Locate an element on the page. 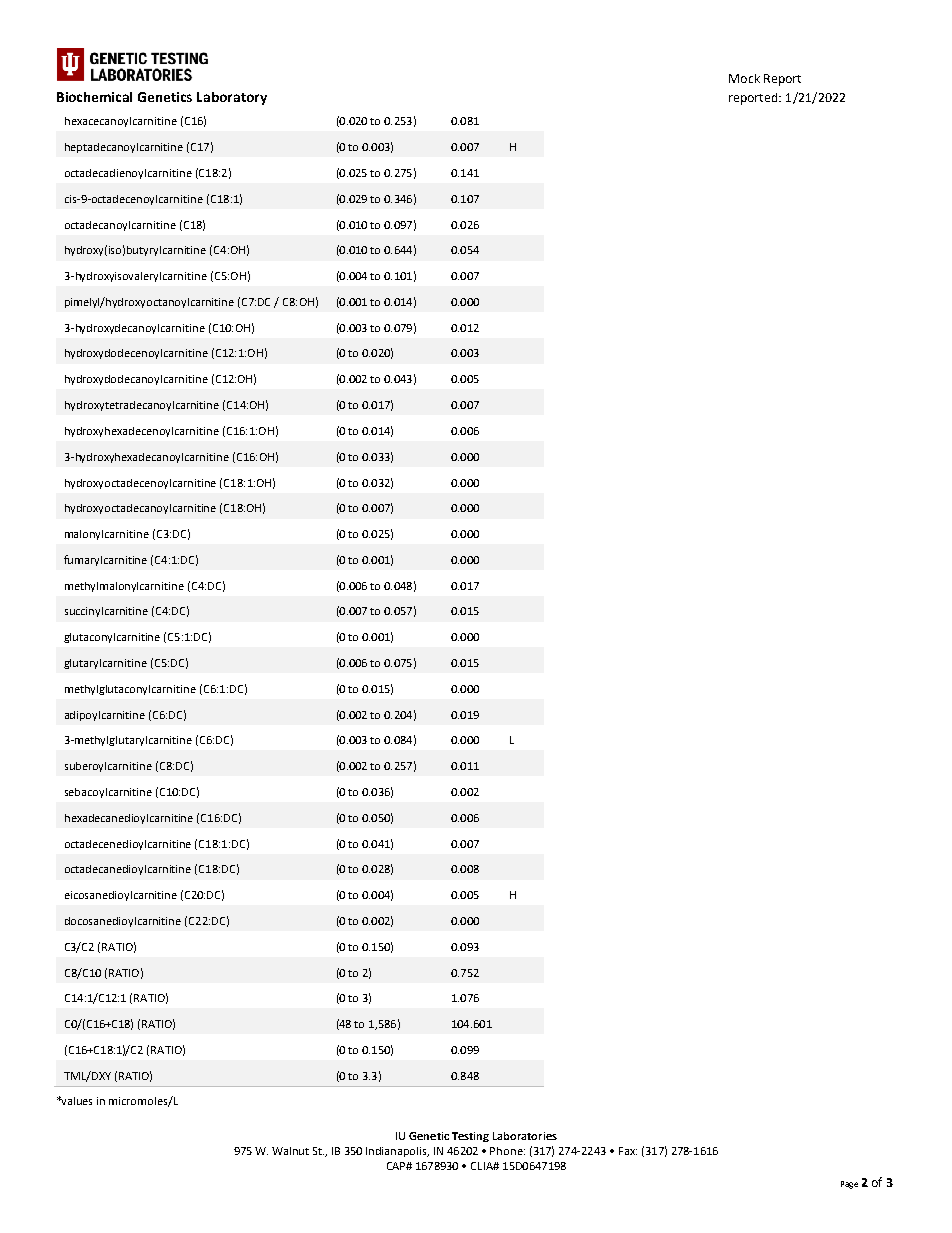  Biochemical is located at coordinates (94, 97).
